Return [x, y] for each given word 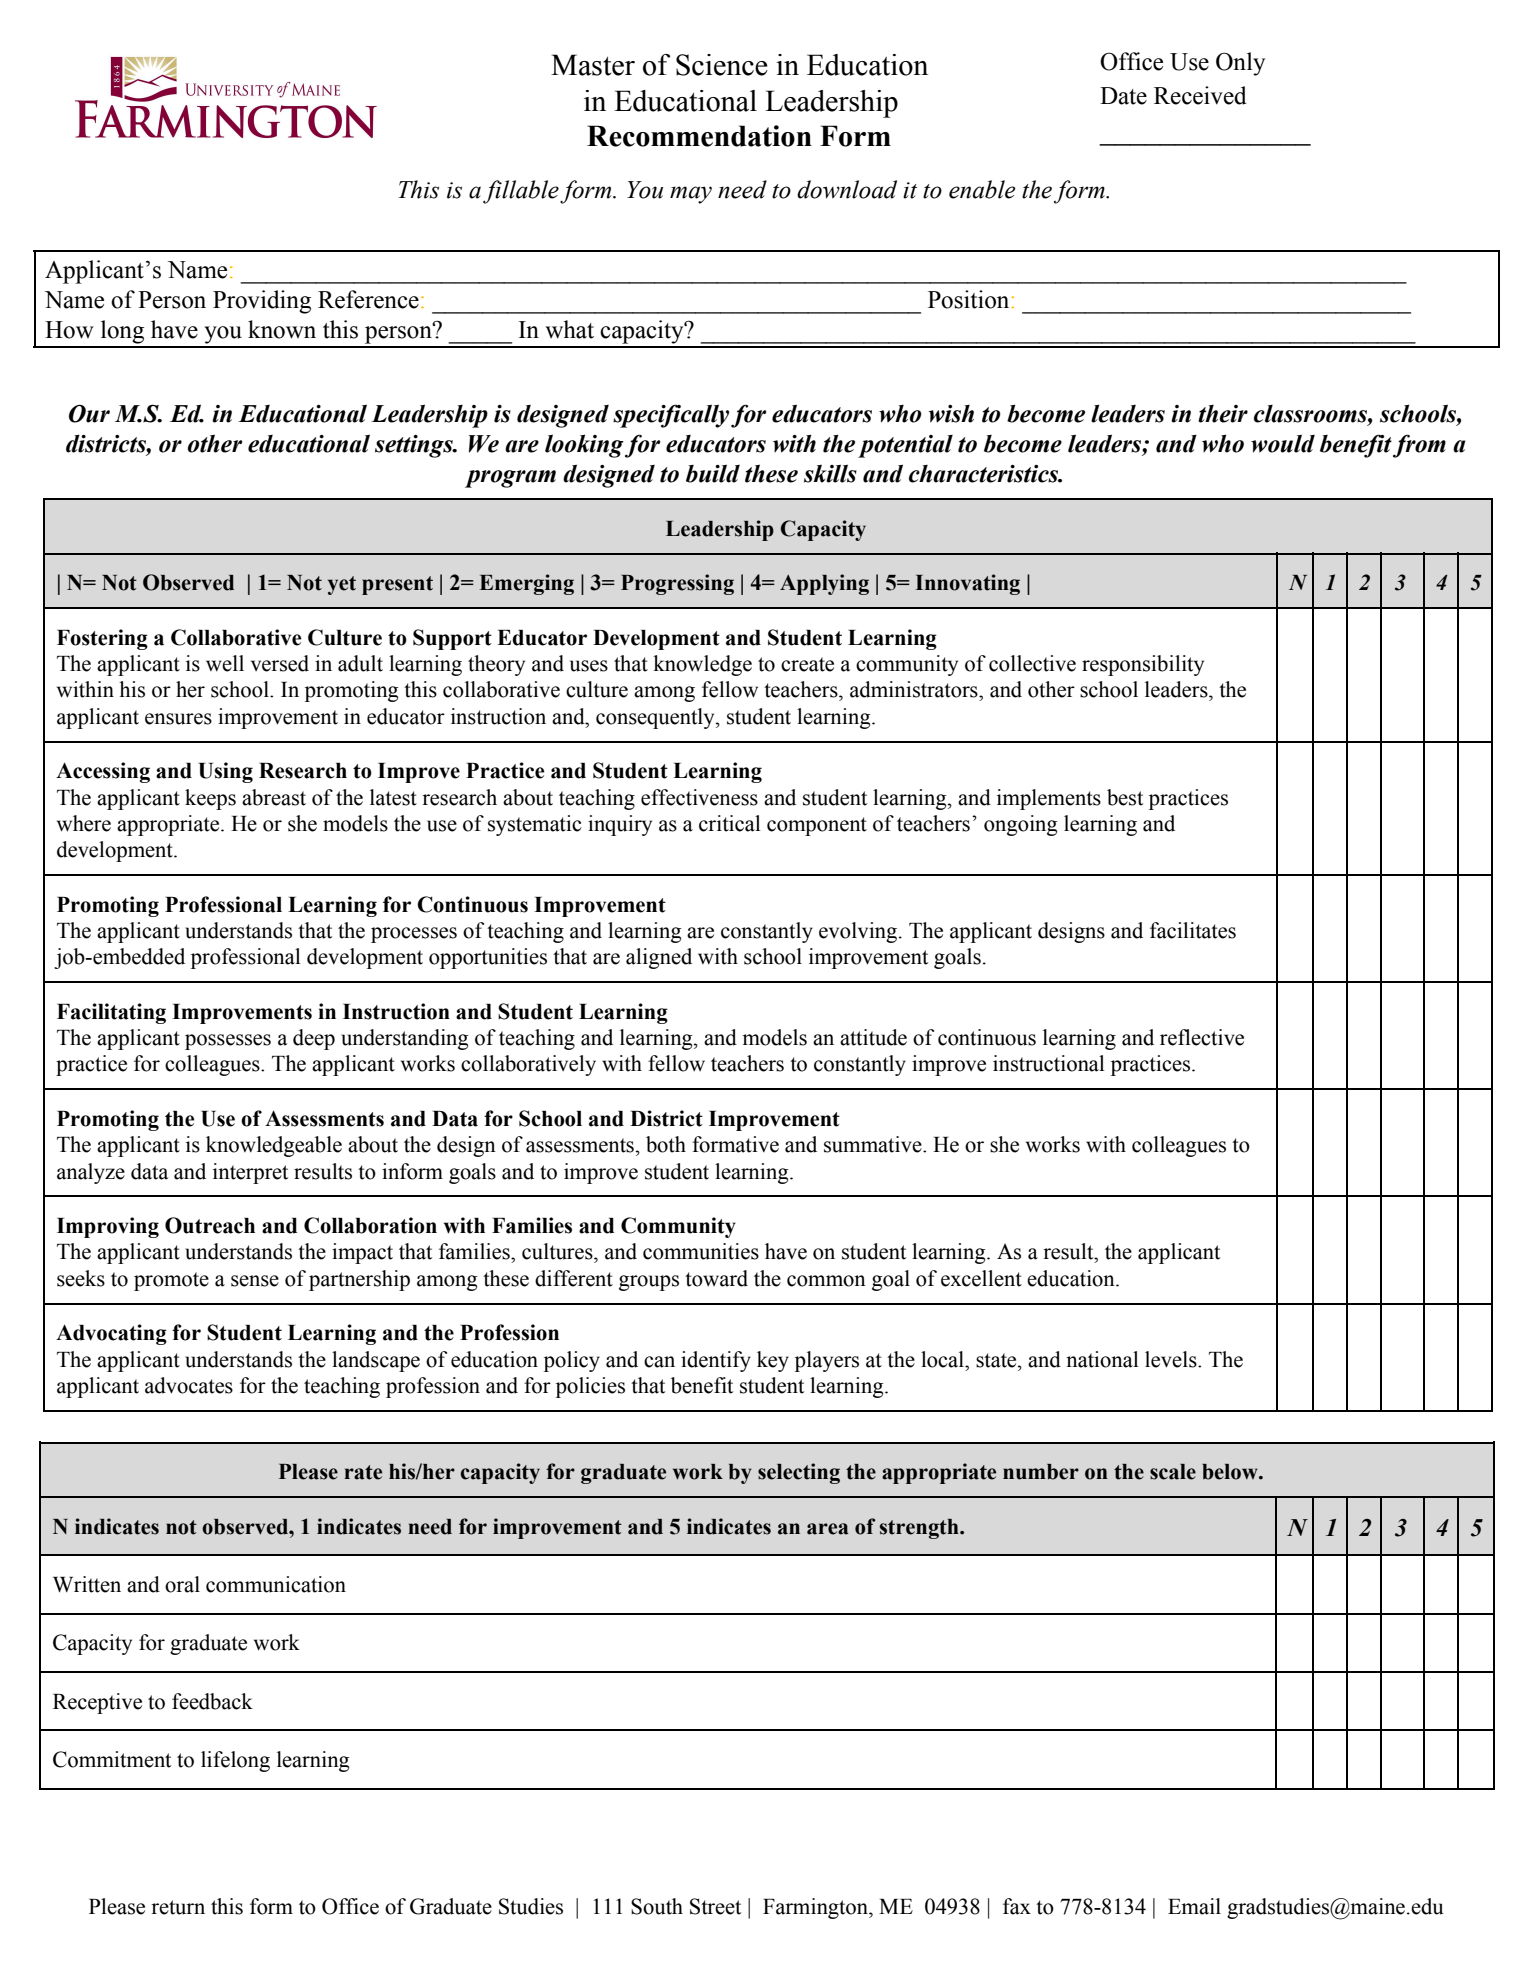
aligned [659, 958]
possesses [228, 1042]
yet [342, 585]
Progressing [677, 584]
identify [716, 1361]
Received [1200, 95]
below [1231, 1472]
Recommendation [699, 136]
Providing [262, 302]
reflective [1202, 1037]
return [178, 1907]
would [1283, 444]
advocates [189, 1385]
